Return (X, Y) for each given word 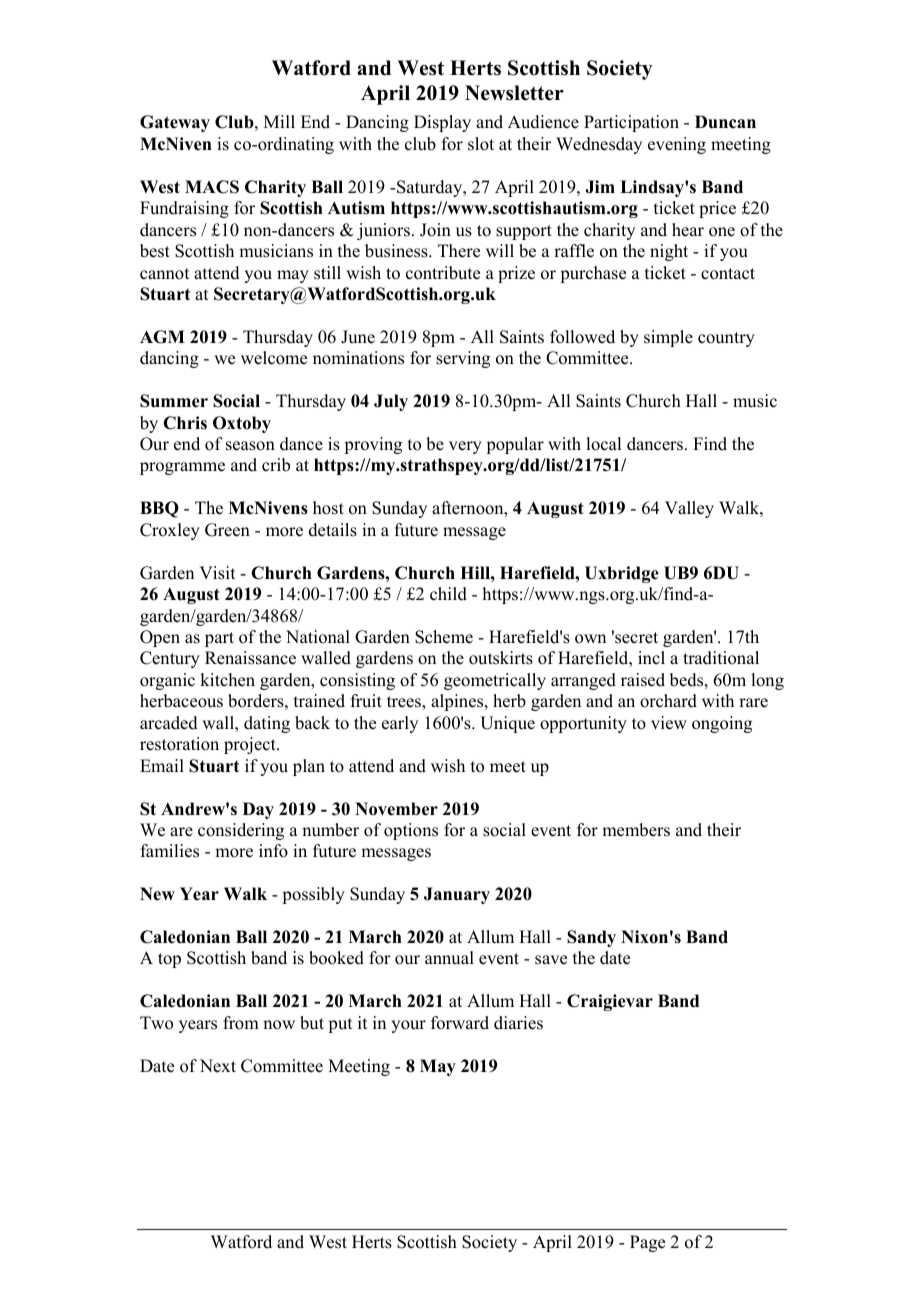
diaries (518, 1023)
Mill (279, 121)
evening (677, 145)
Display (442, 123)
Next (218, 1066)
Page (647, 1243)
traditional (721, 658)
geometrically (495, 681)
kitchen (227, 680)
